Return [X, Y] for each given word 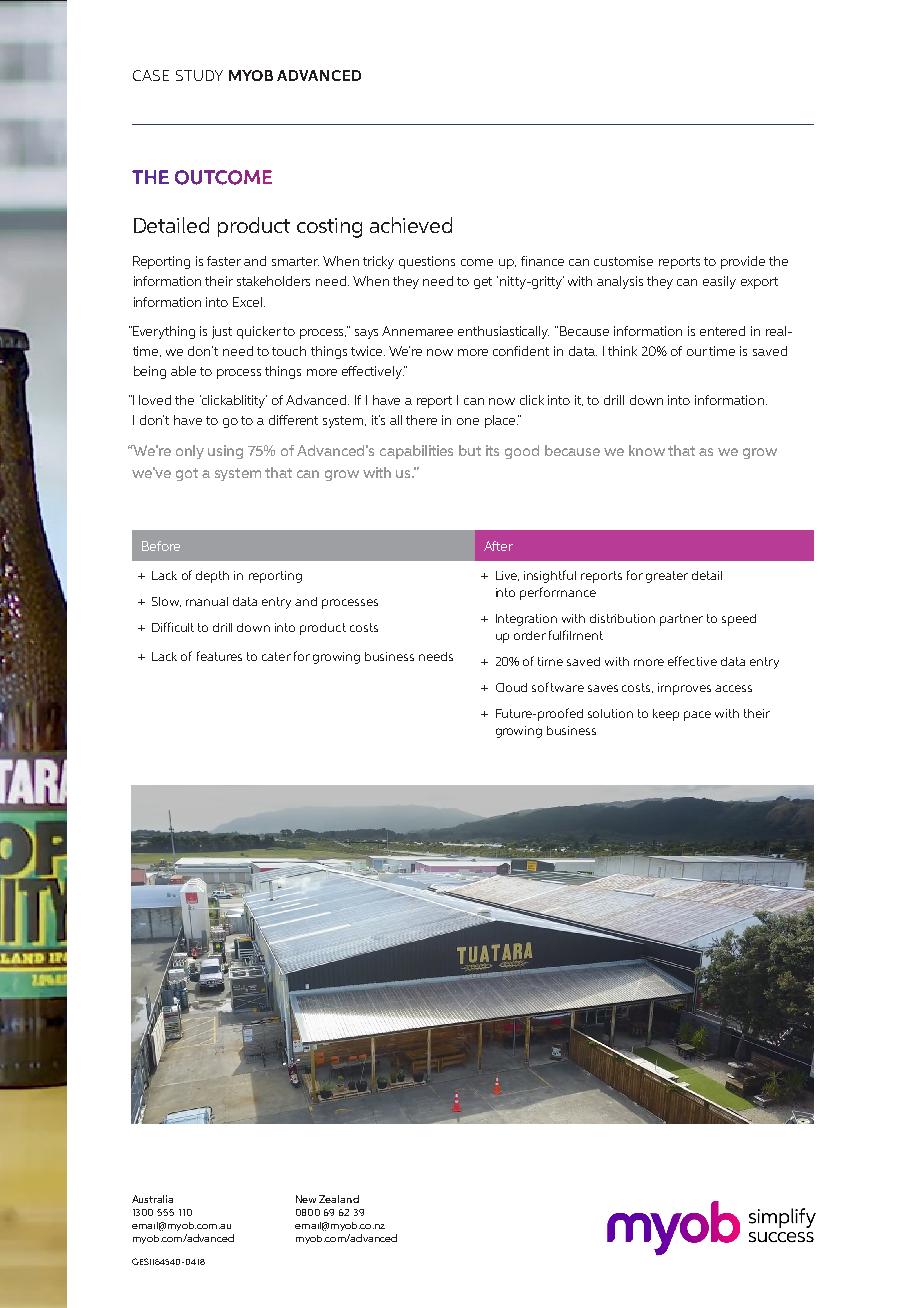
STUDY [199, 75]
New [306, 1199]
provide [743, 262]
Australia [152, 1199]
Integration [526, 620]
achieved [411, 225]
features [219, 656]
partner [681, 620]
